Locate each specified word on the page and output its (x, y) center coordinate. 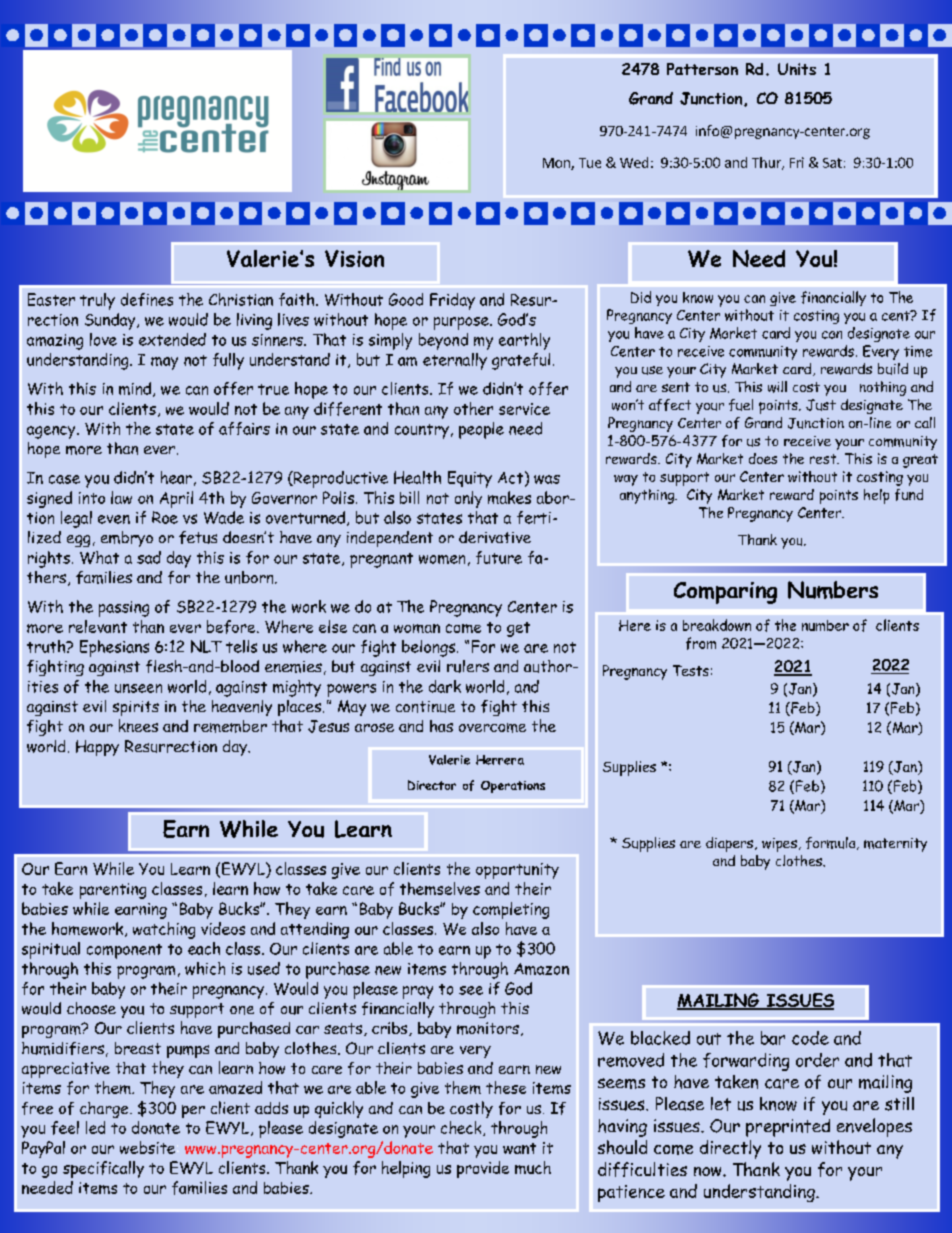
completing (511, 910)
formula (832, 843)
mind (135, 388)
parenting (113, 891)
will (777, 387)
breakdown (717, 625)
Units (797, 69)
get (518, 629)
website (147, 1147)
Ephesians (114, 648)
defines (147, 299)
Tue (590, 163)
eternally (455, 361)
